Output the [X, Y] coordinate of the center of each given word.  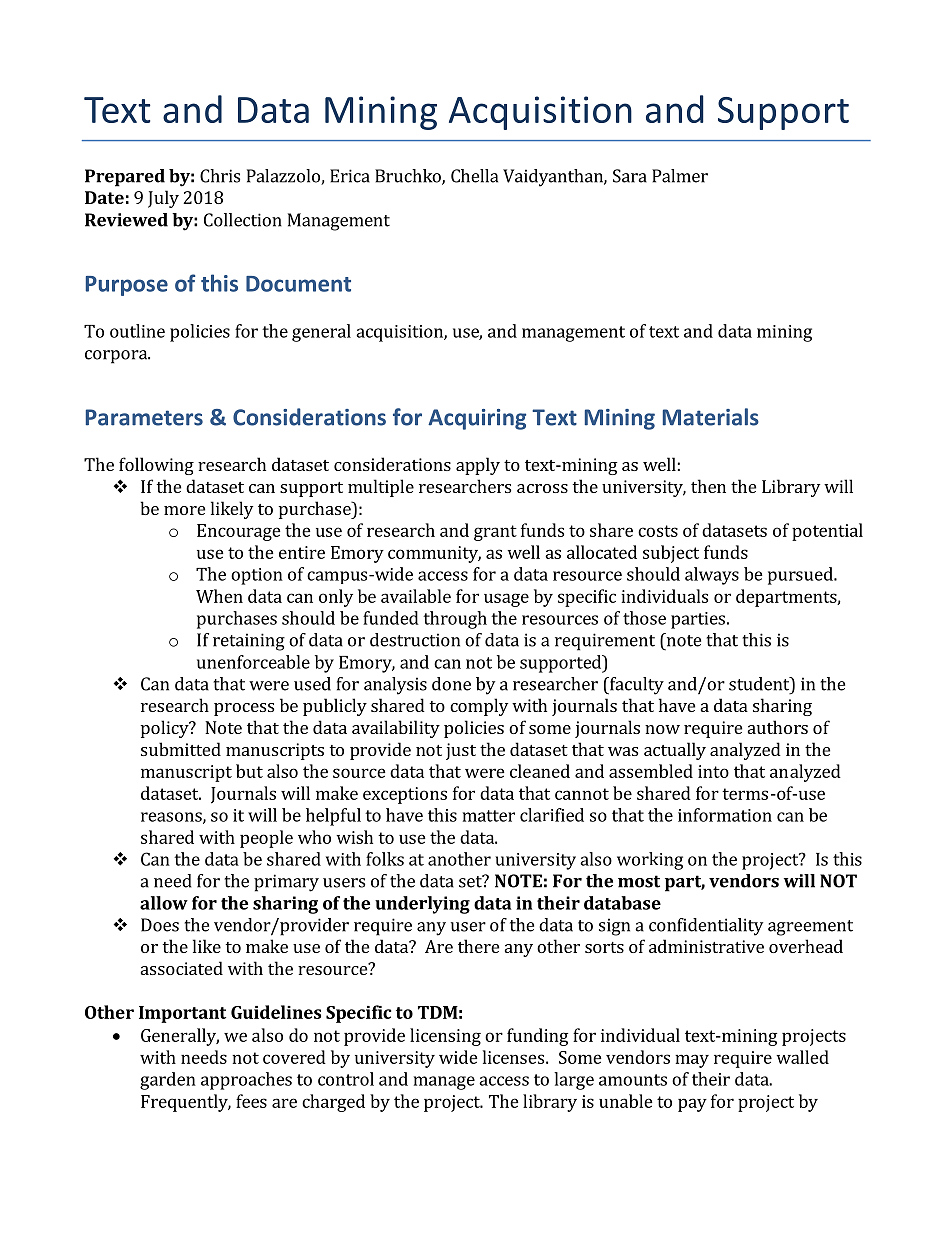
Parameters [144, 417]
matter [489, 816]
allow [164, 903]
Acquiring [477, 419]
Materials [711, 417]
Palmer [680, 176]
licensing [445, 1037]
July [163, 199]
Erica [350, 176]
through [455, 620]
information [725, 815]
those [644, 618]
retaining [249, 642]
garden [168, 1081]
